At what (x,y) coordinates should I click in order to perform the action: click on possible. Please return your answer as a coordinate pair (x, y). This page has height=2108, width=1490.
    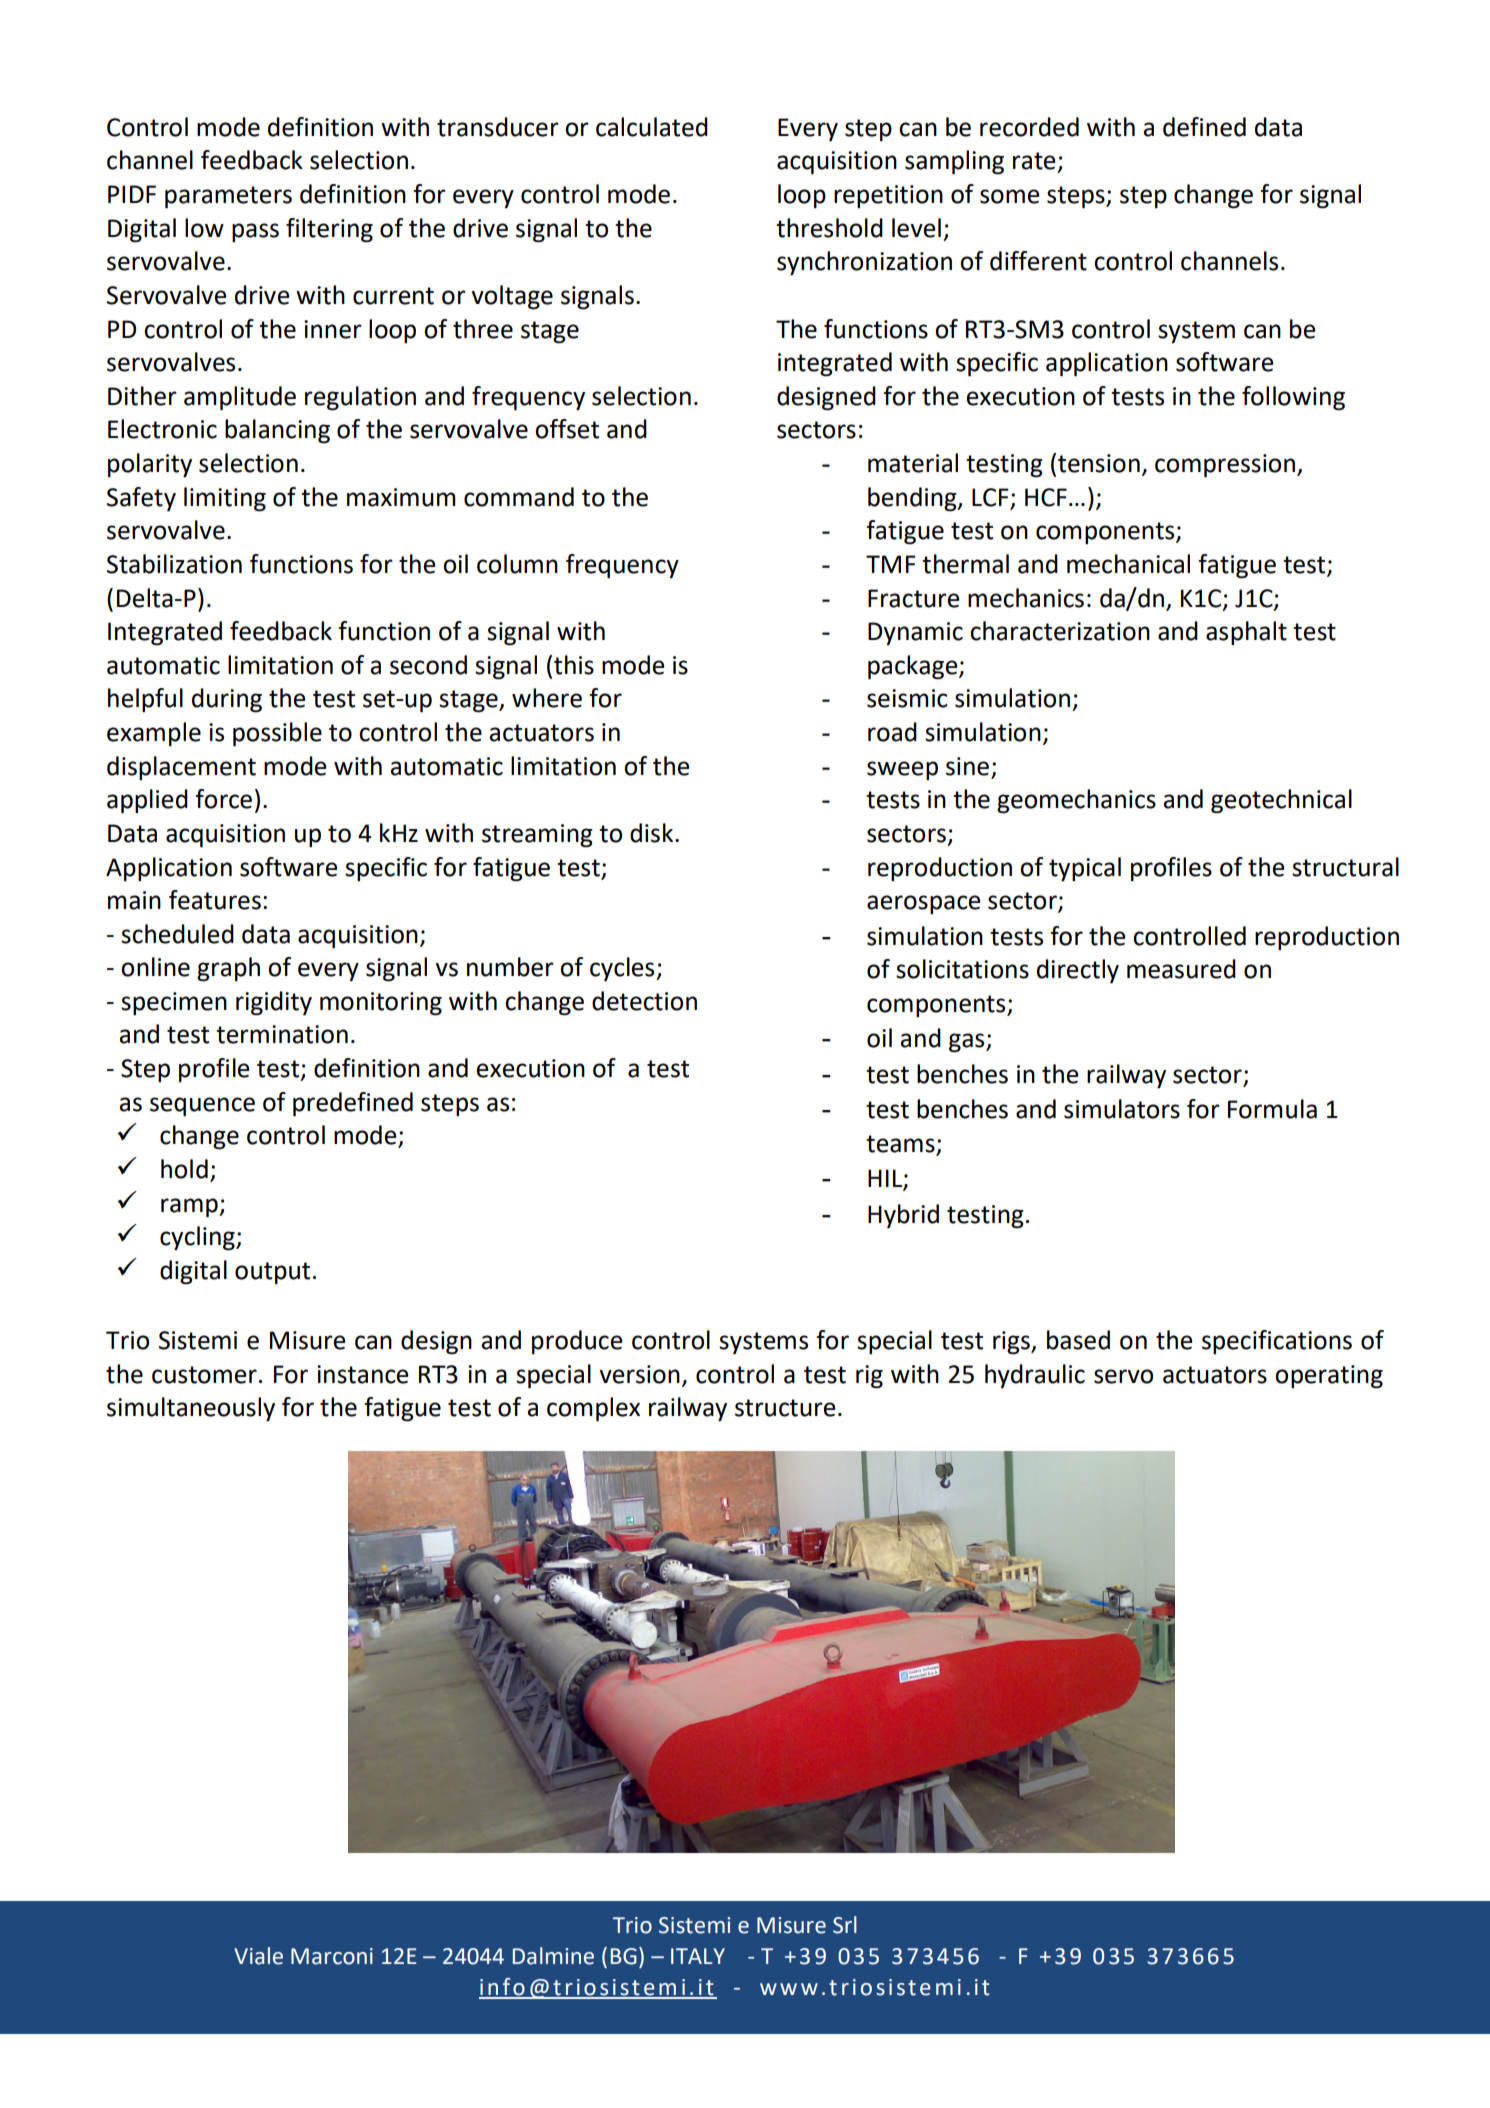
    Looking at the image, I should click on (277, 734).
